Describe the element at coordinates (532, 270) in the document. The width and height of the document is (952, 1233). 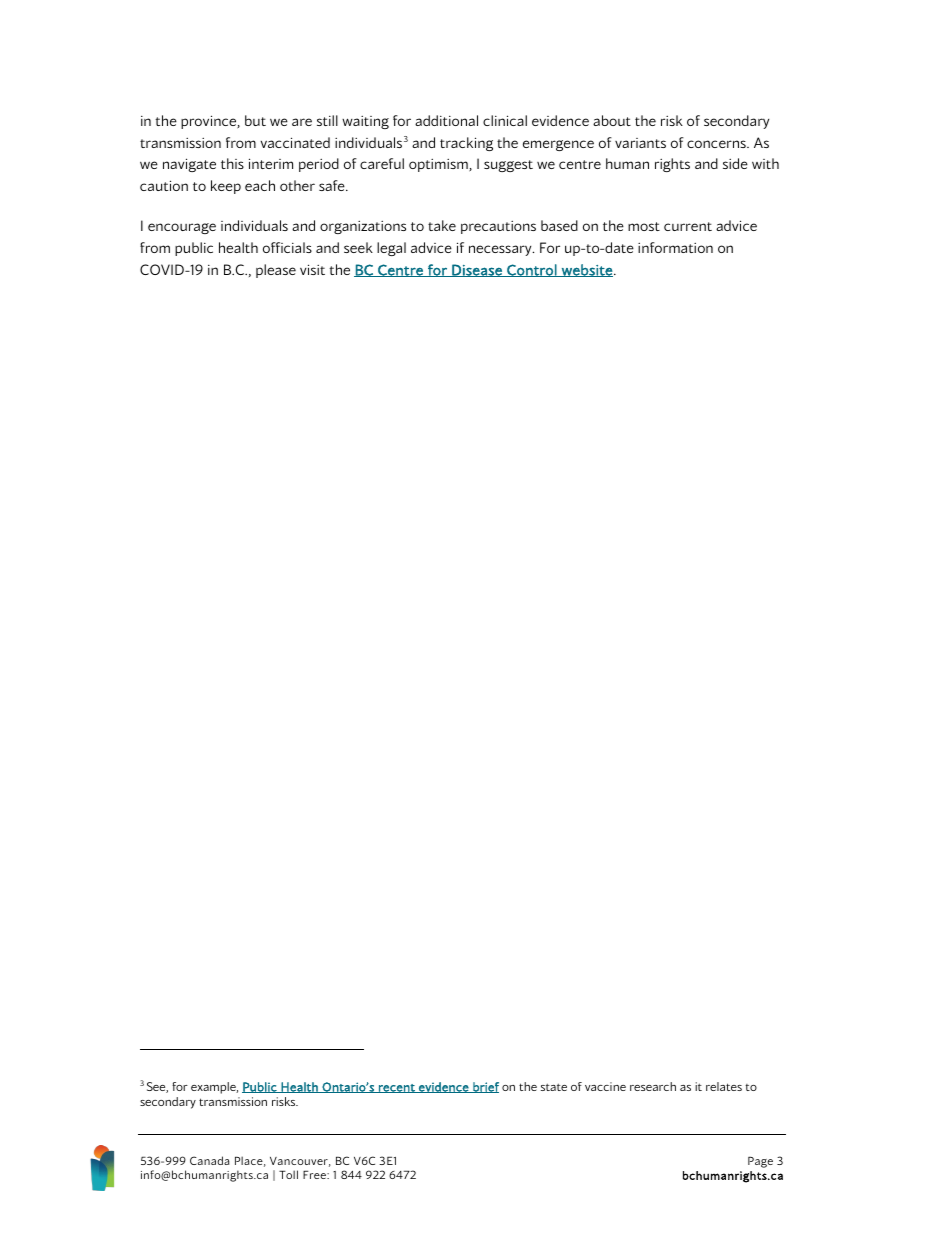
I see `Control` at that location.
